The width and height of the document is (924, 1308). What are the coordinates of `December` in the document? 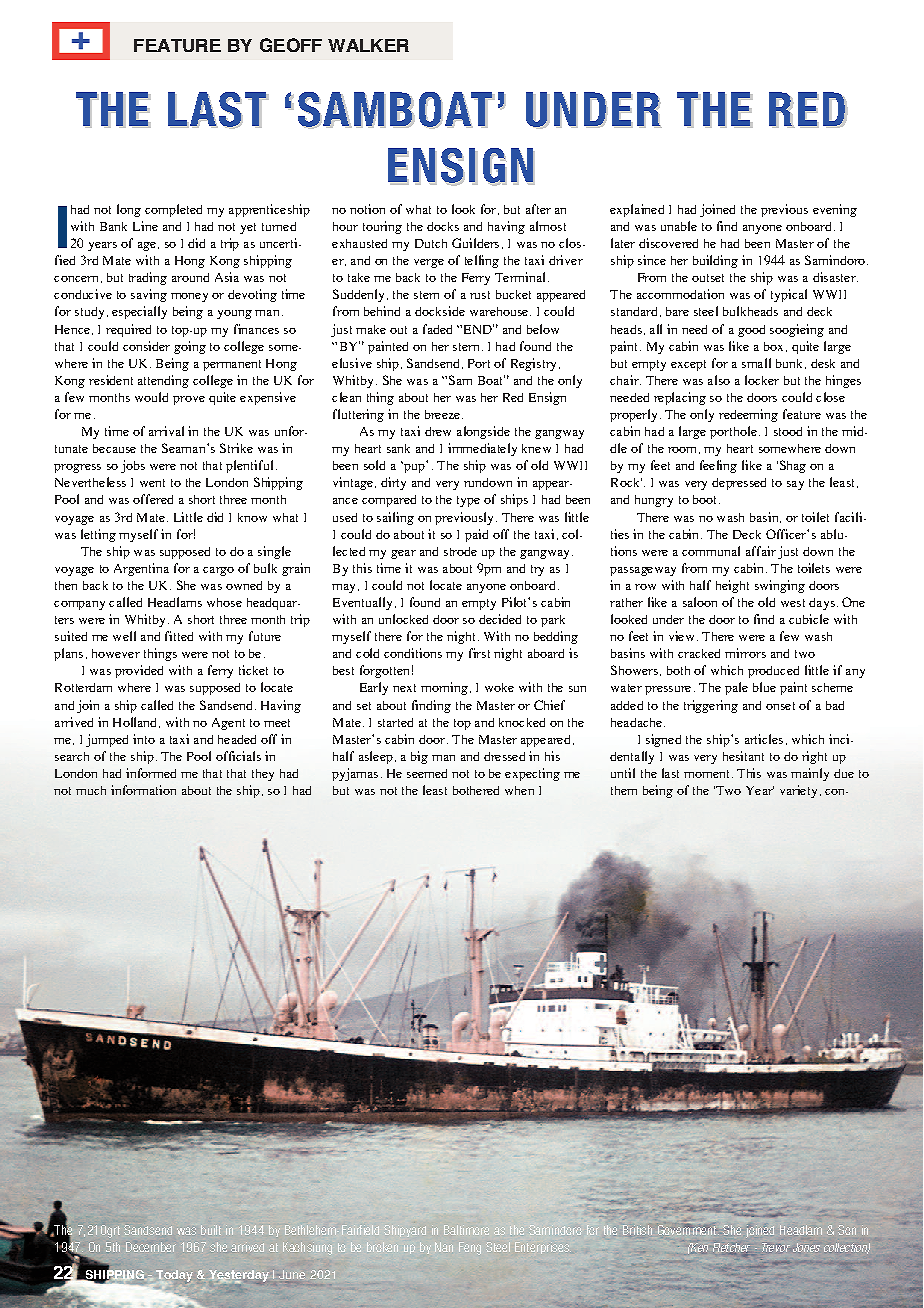 It's located at (151, 1247).
